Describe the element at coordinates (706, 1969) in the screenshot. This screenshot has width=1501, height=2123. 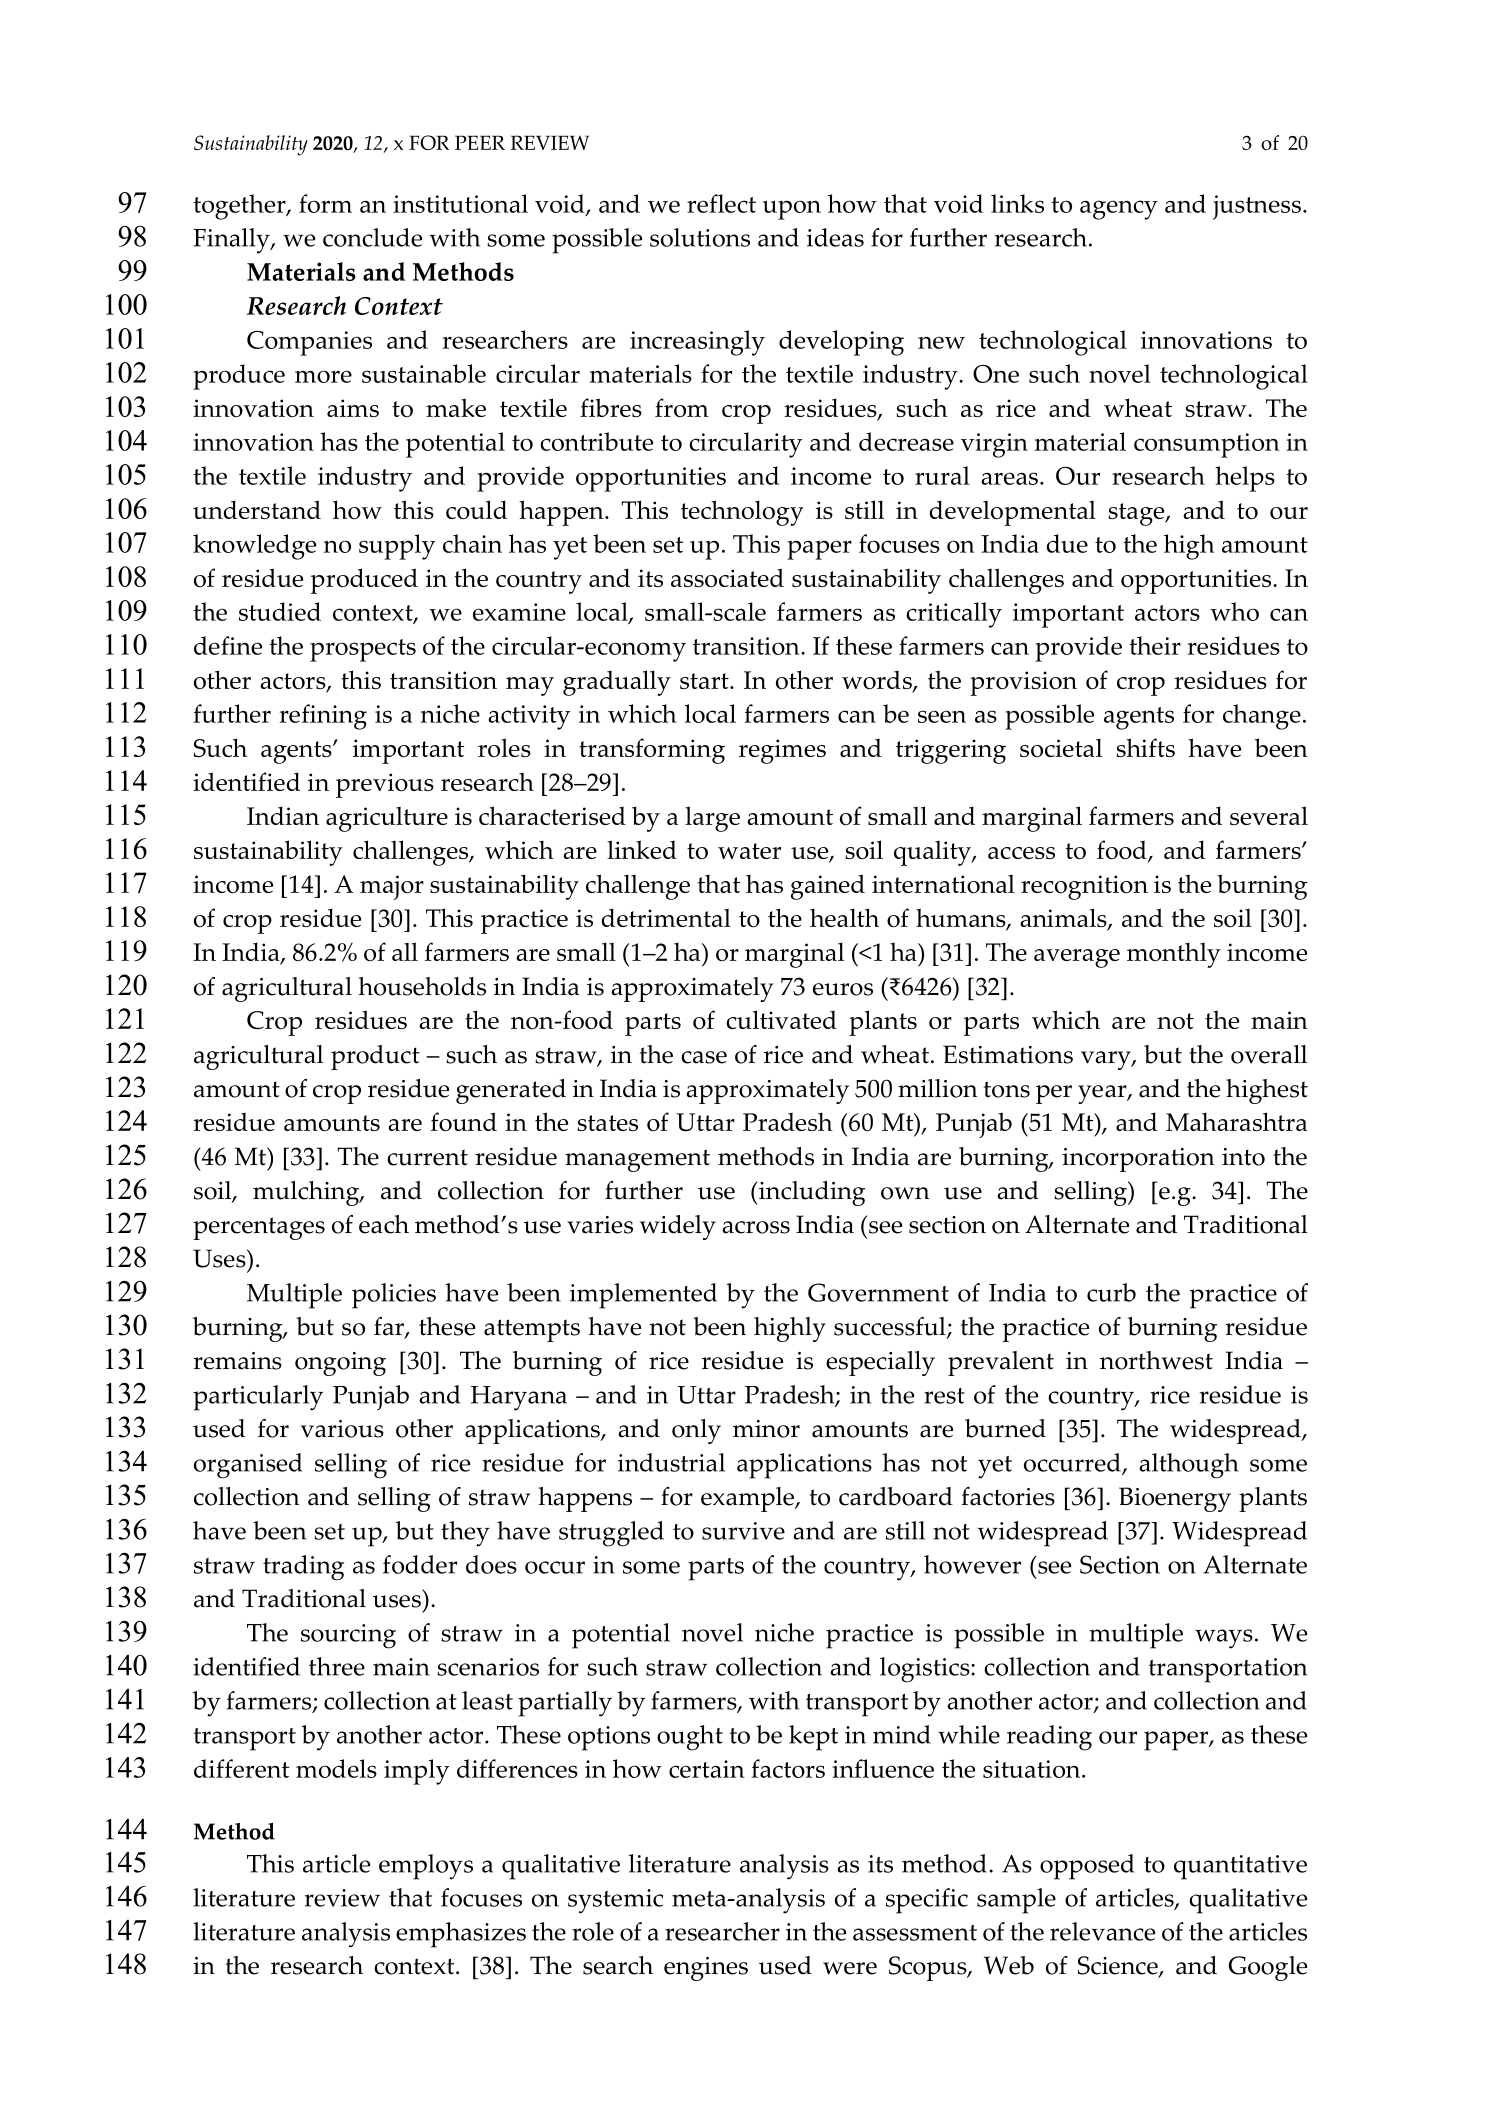
I see `engines` at that location.
